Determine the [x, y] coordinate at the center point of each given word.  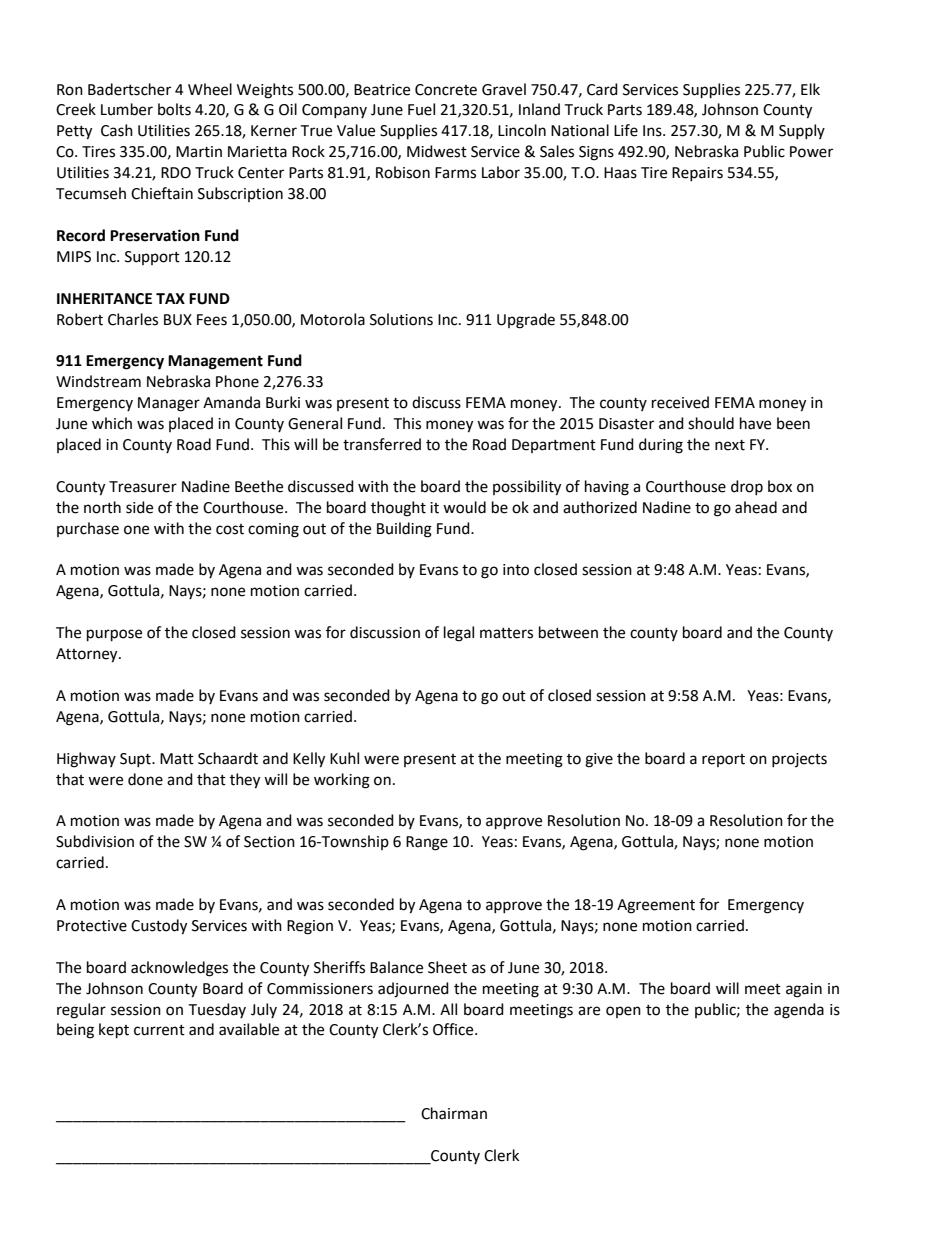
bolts [174, 109]
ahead [756, 507]
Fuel [421, 109]
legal [459, 634]
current [159, 1030]
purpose [114, 635]
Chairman [454, 1113]
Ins [653, 131]
